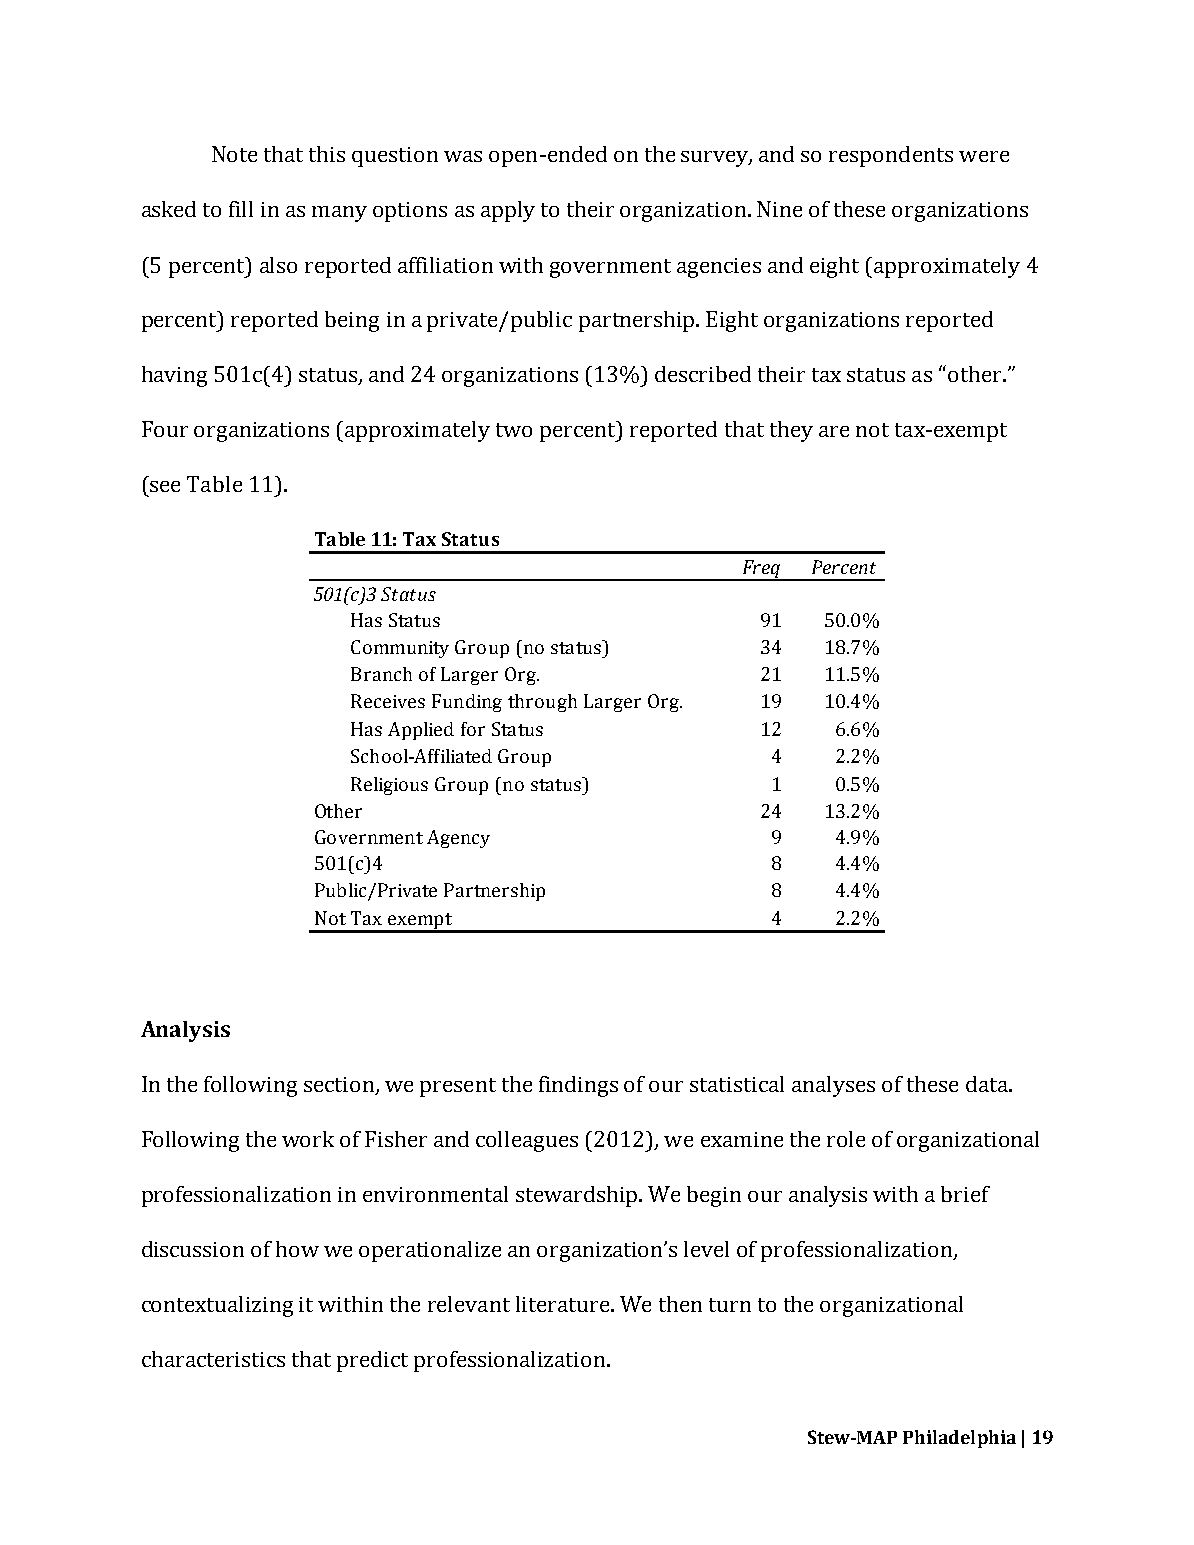 The image size is (1194, 1545). What do you see at coordinates (564, 1304) in the screenshot?
I see `literature` at bounding box center [564, 1304].
